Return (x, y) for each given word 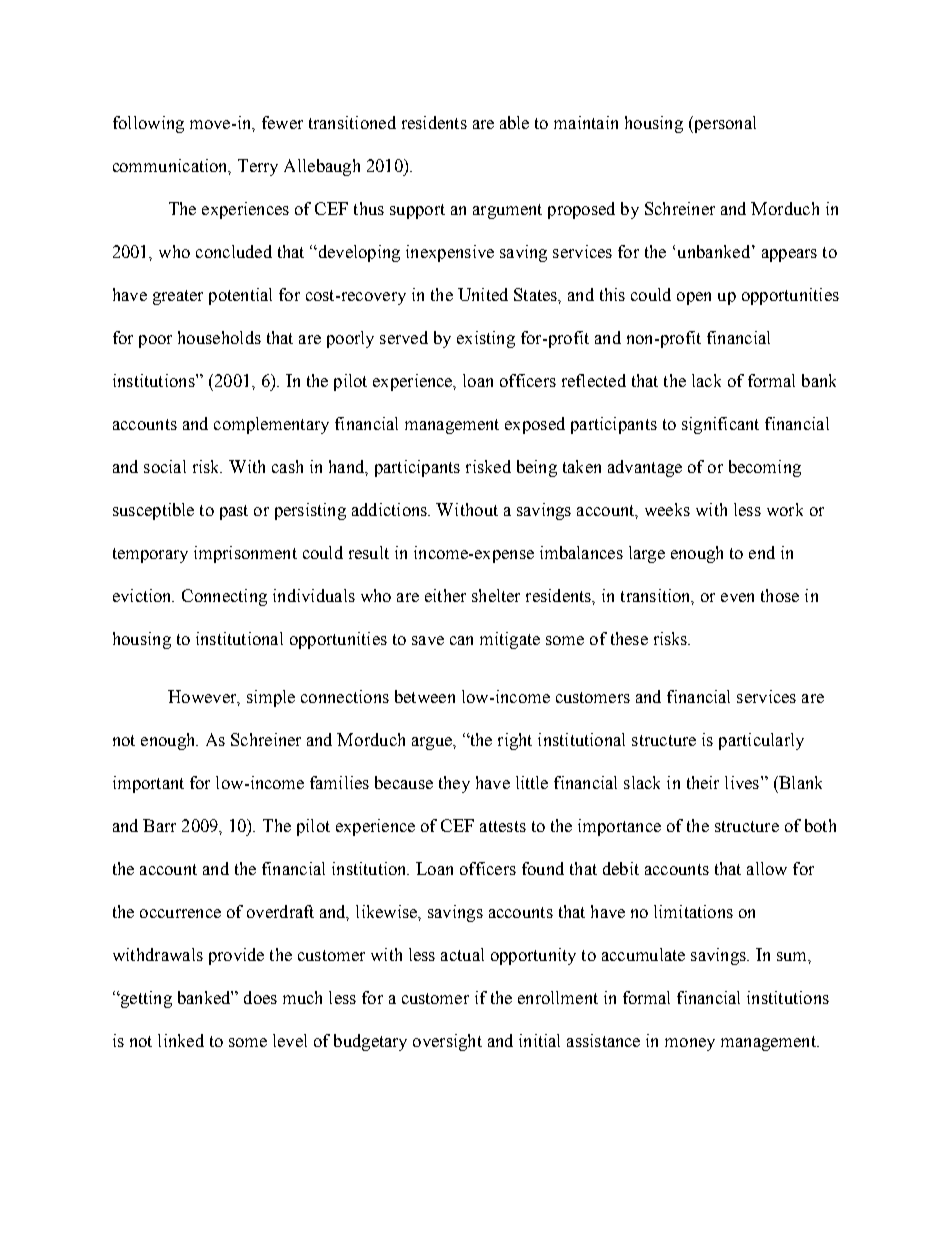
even (737, 597)
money (690, 1044)
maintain (586, 122)
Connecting (224, 597)
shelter (496, 595)
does (260, 997)
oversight (447, 1042)
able (514, 122)
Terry (258, 167)
